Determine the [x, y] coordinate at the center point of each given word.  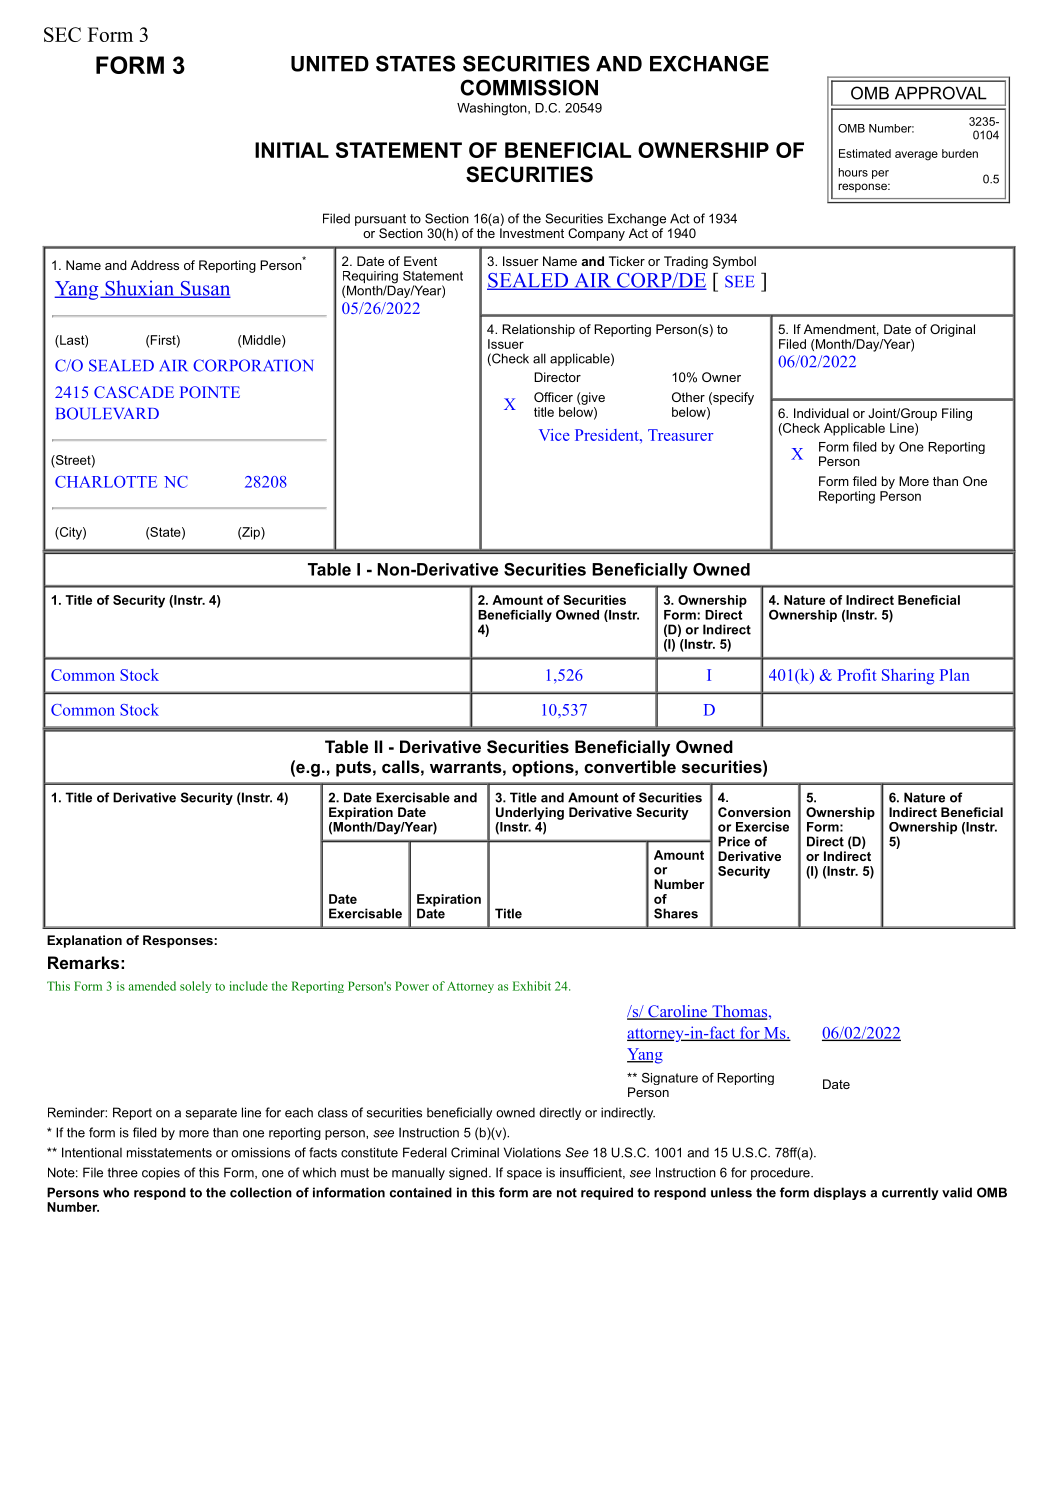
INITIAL [292, 150]
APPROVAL [941, 93]
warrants [466, 767]
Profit [857, 675]
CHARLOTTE [106, 482]
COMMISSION [529, 87]
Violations [532, 1152]
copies [161, 1173]
